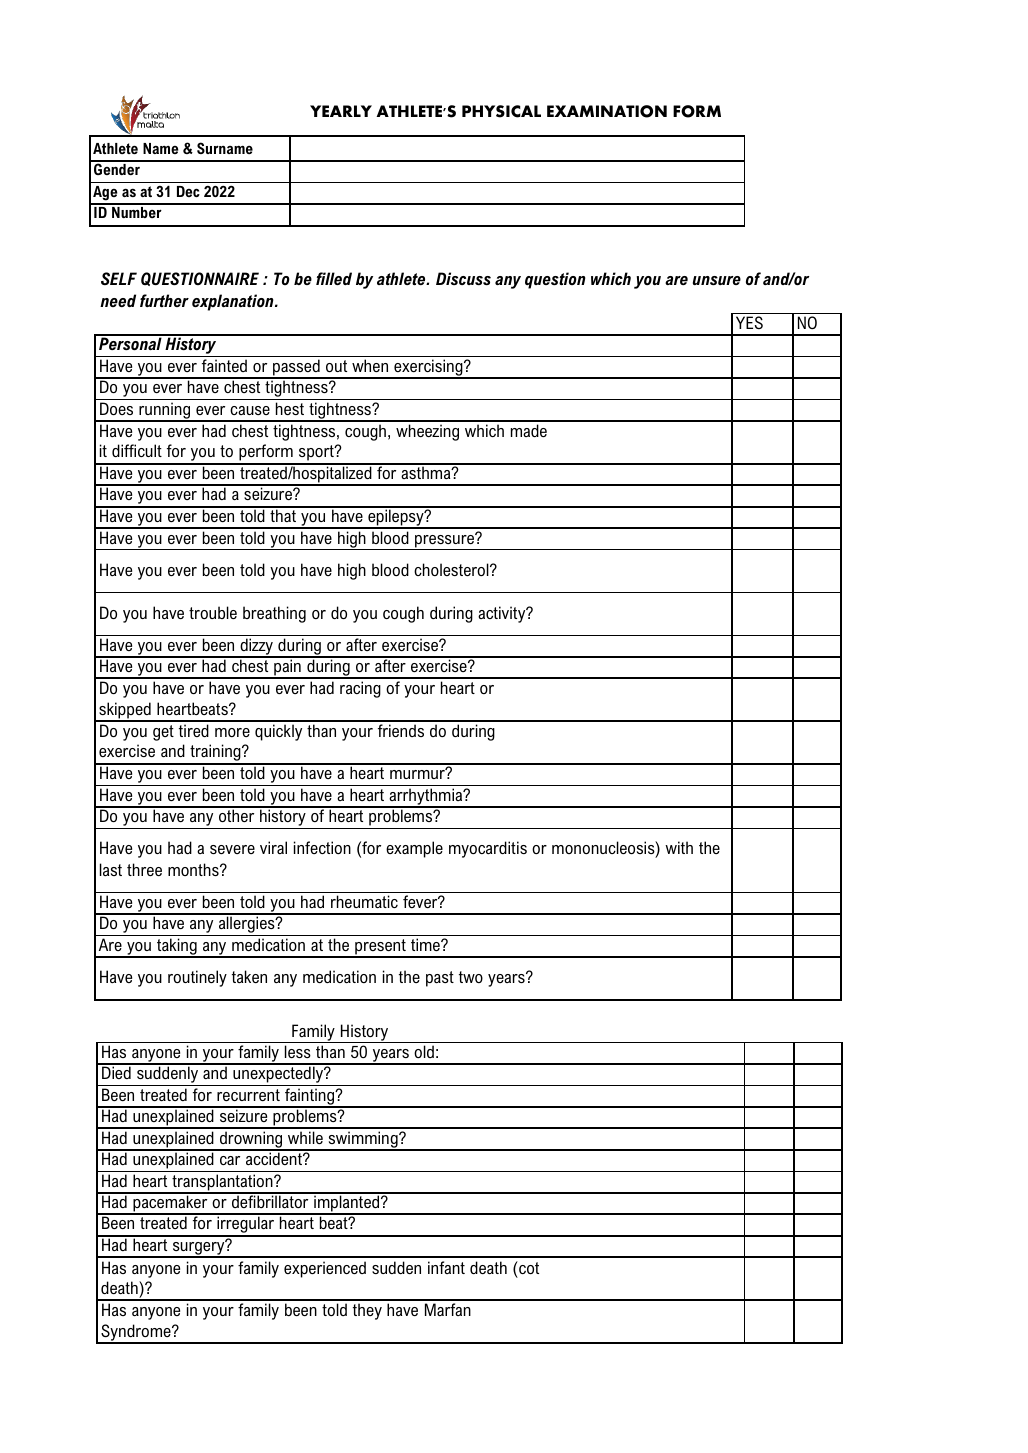  What do you see at coordinates (194, 869) in the screenshot?
I see `months` at bounding box center [194, 869].
